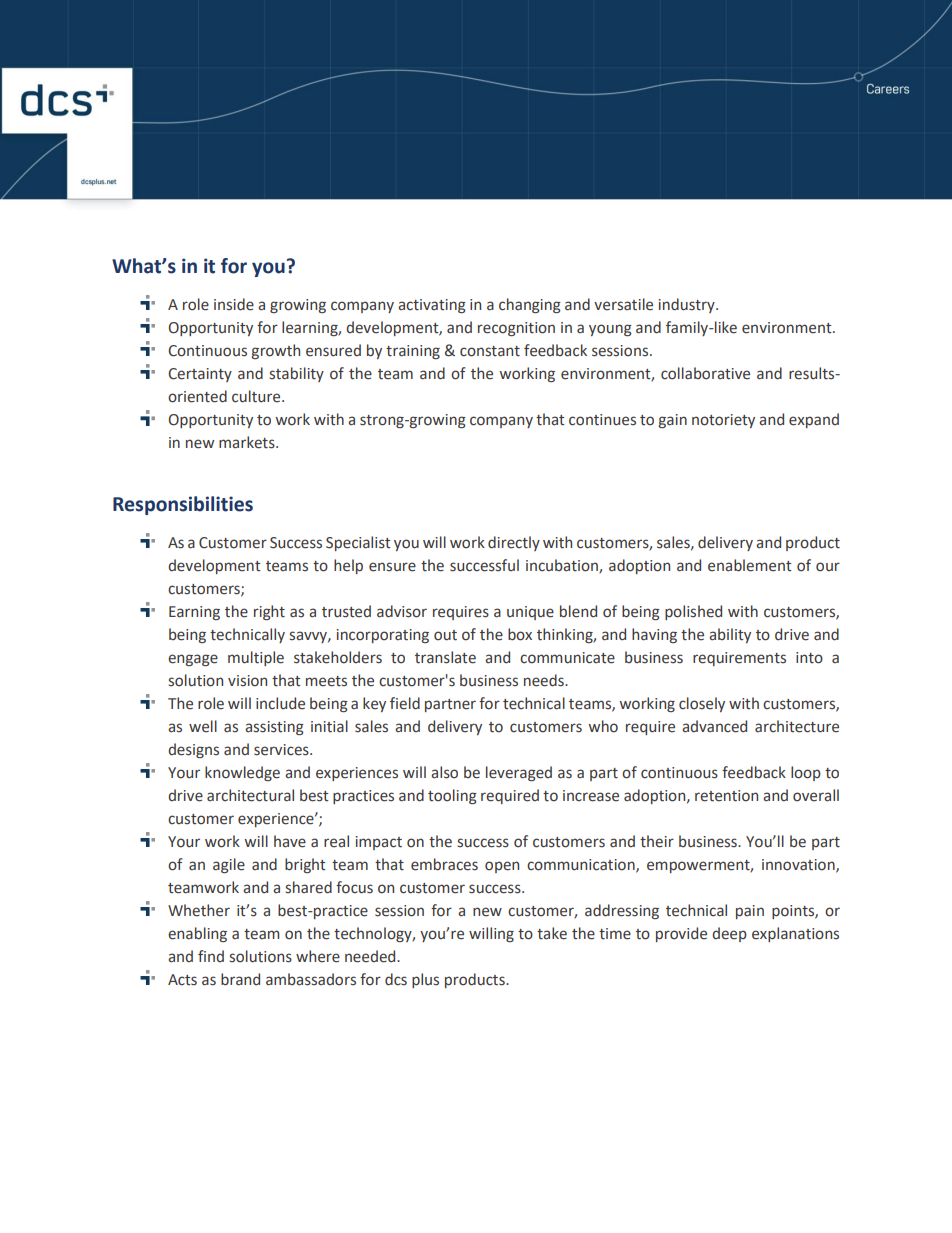 This document has height=1233, width=952. What do you see at coordinates (723, 421) in the document?
I see `notoriety` at bounding box center [723, 421].
